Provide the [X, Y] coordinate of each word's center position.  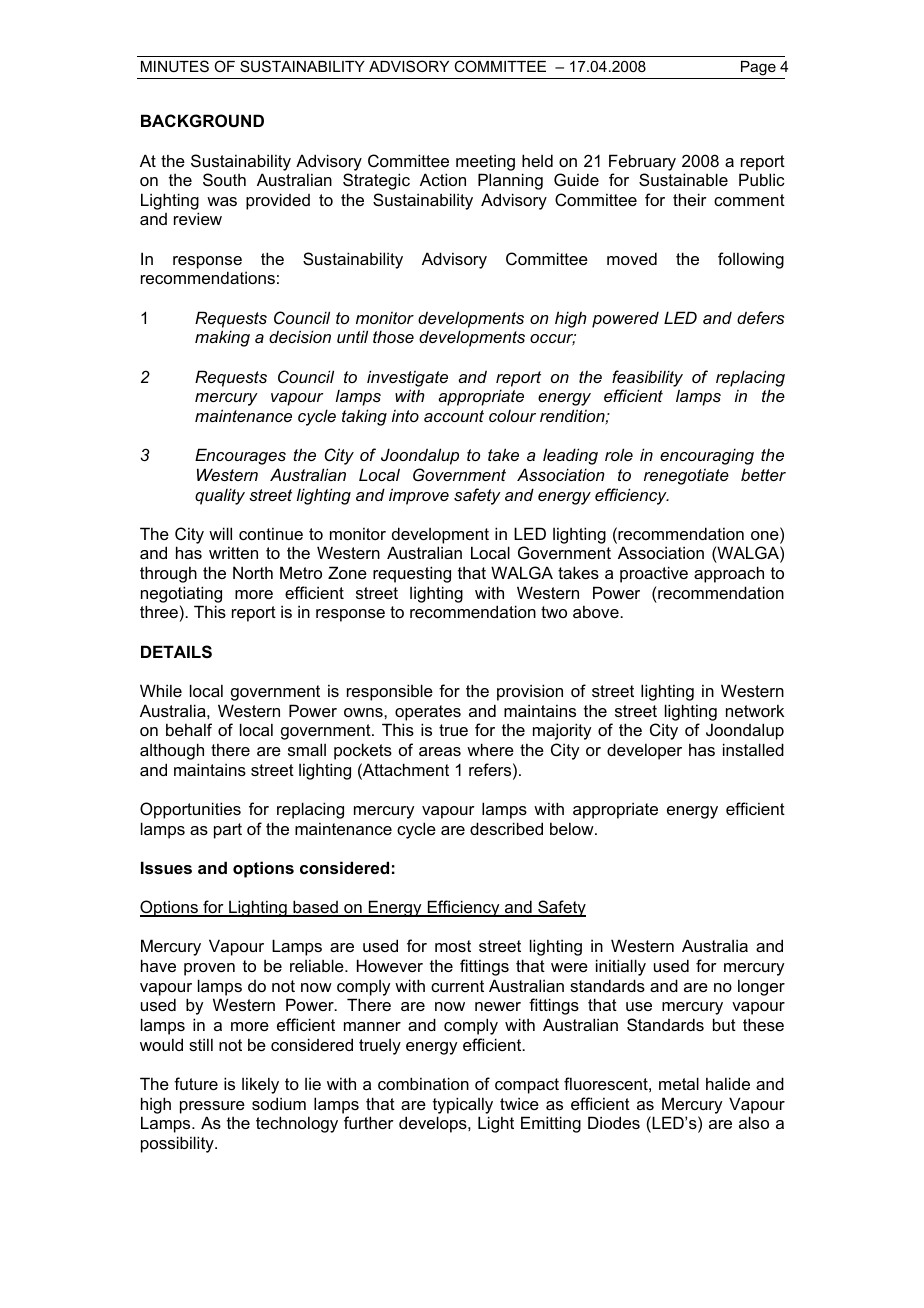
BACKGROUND [202, 120]
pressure [212, 1107]
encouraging [707, 456]
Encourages [240, 456]
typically [463, 1105]
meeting [485, 162]
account [454, 416]
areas [440, 751]
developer [644, 751]
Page [758, 68]
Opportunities [190, 810]
